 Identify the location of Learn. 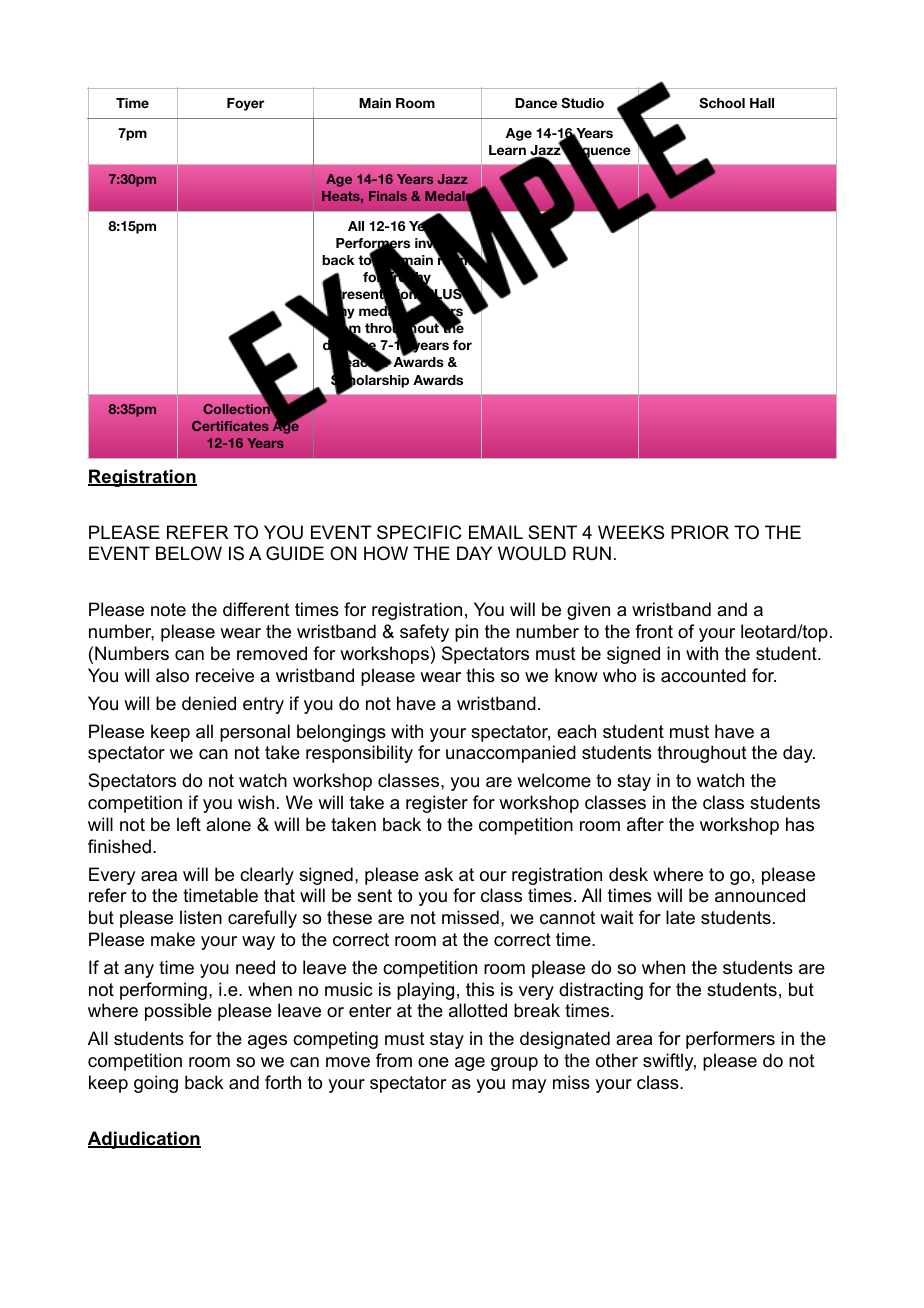
(507, 150).
